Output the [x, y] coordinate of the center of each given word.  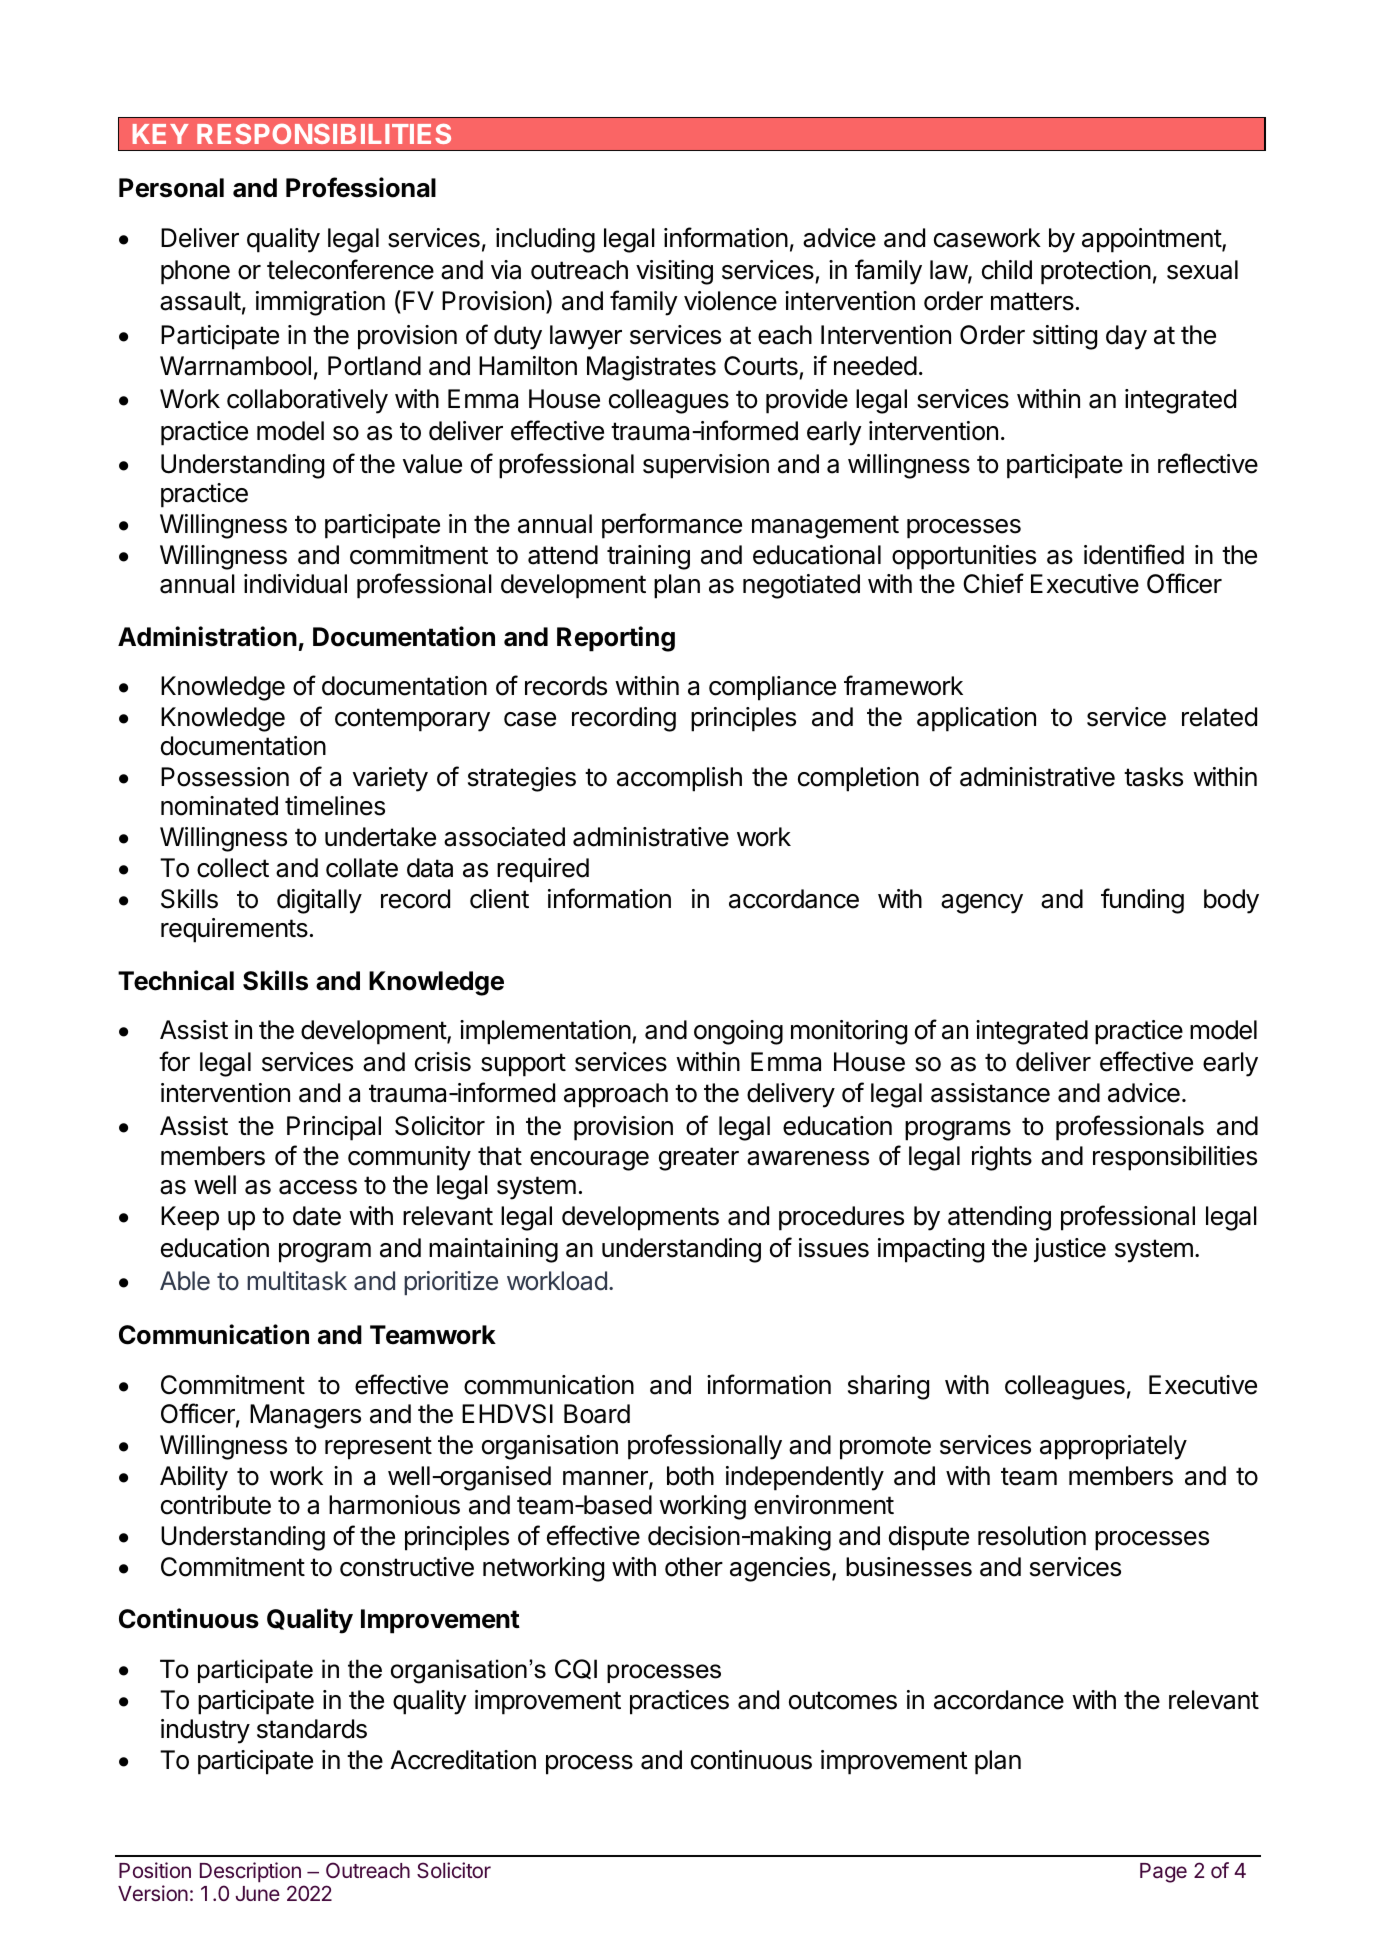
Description [250, 1872]
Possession [225, 777]
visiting [674, 272]
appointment [1152, 240]
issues [834, 1248]
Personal [171, 188]
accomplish [679, 779]
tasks [1153, 777]
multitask [297, 1281]
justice [1070, 1250]
